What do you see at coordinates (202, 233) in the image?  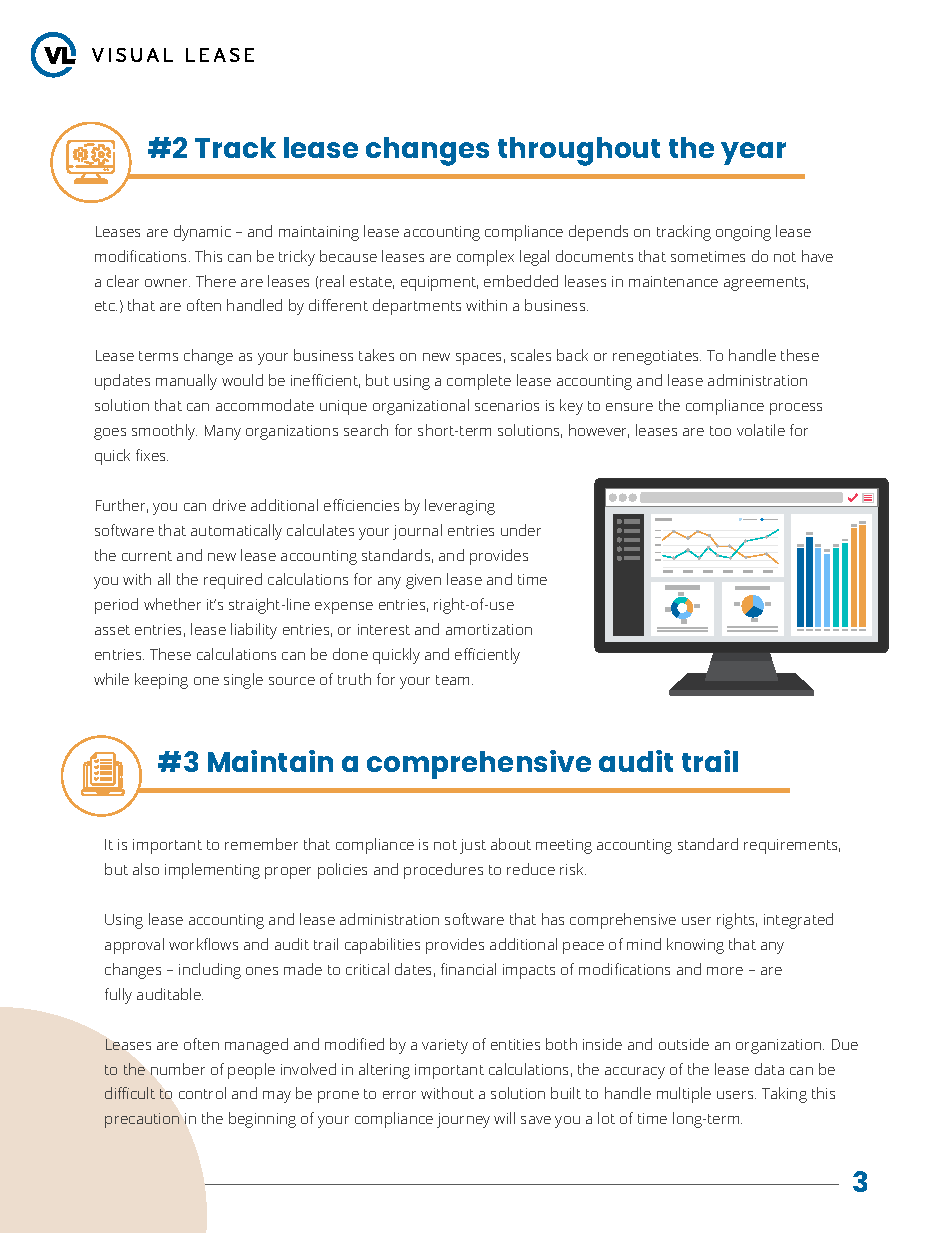 I see `dynamic` at bounding box center [202, 233].
